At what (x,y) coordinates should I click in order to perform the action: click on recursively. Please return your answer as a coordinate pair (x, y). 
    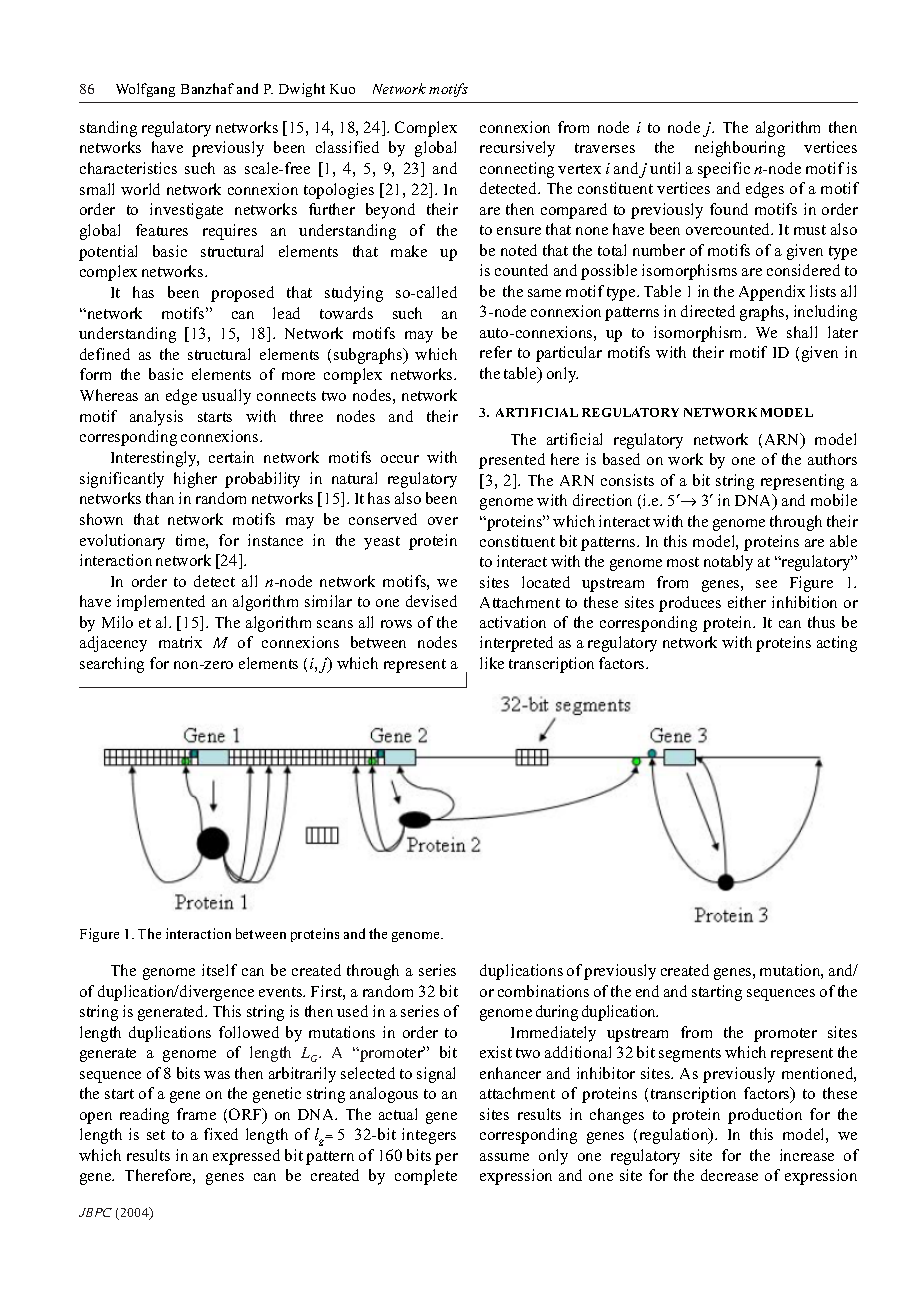
    Looking at the image, I should click on (517, 149).
